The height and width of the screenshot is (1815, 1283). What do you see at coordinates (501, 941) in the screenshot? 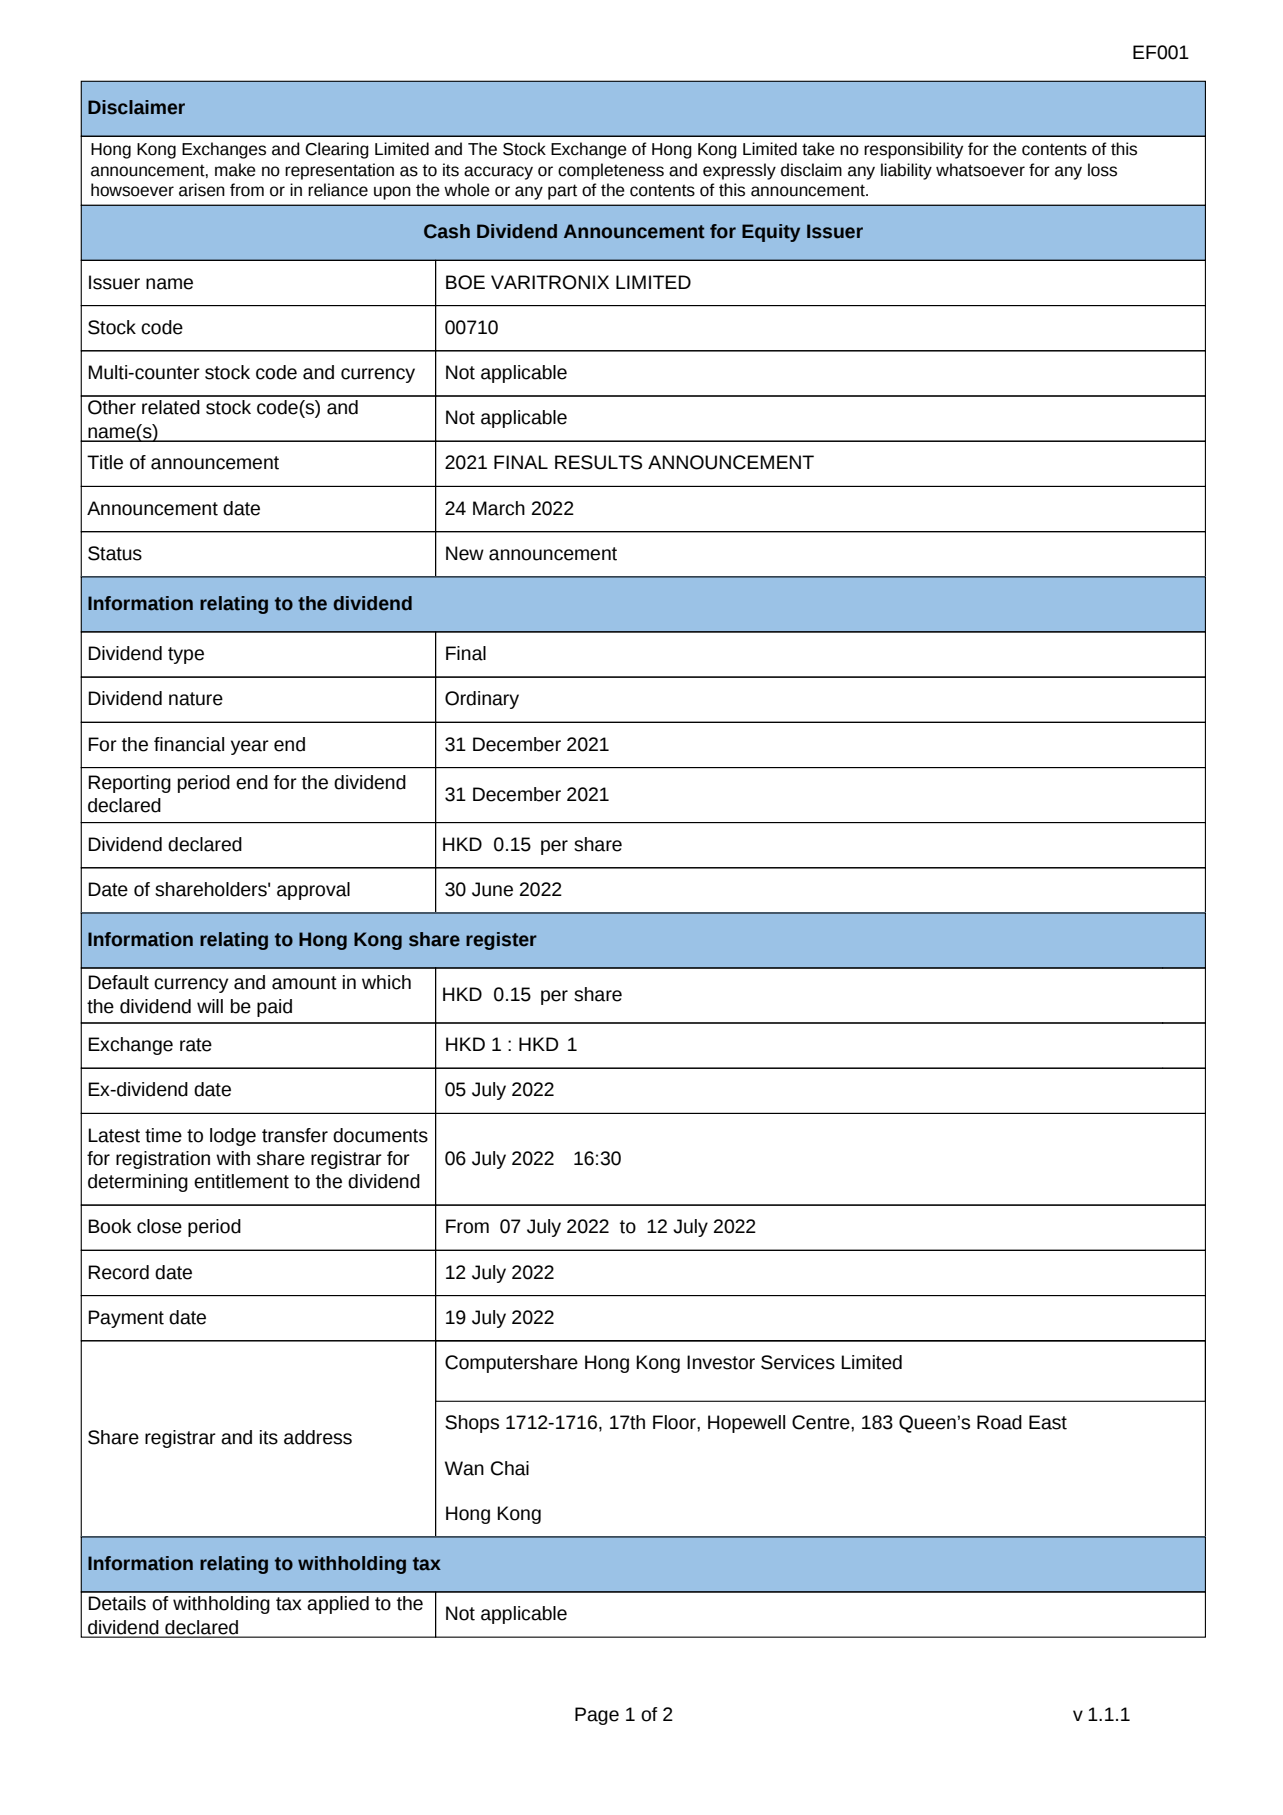
I see `register` at bounding box center [501, 941].
